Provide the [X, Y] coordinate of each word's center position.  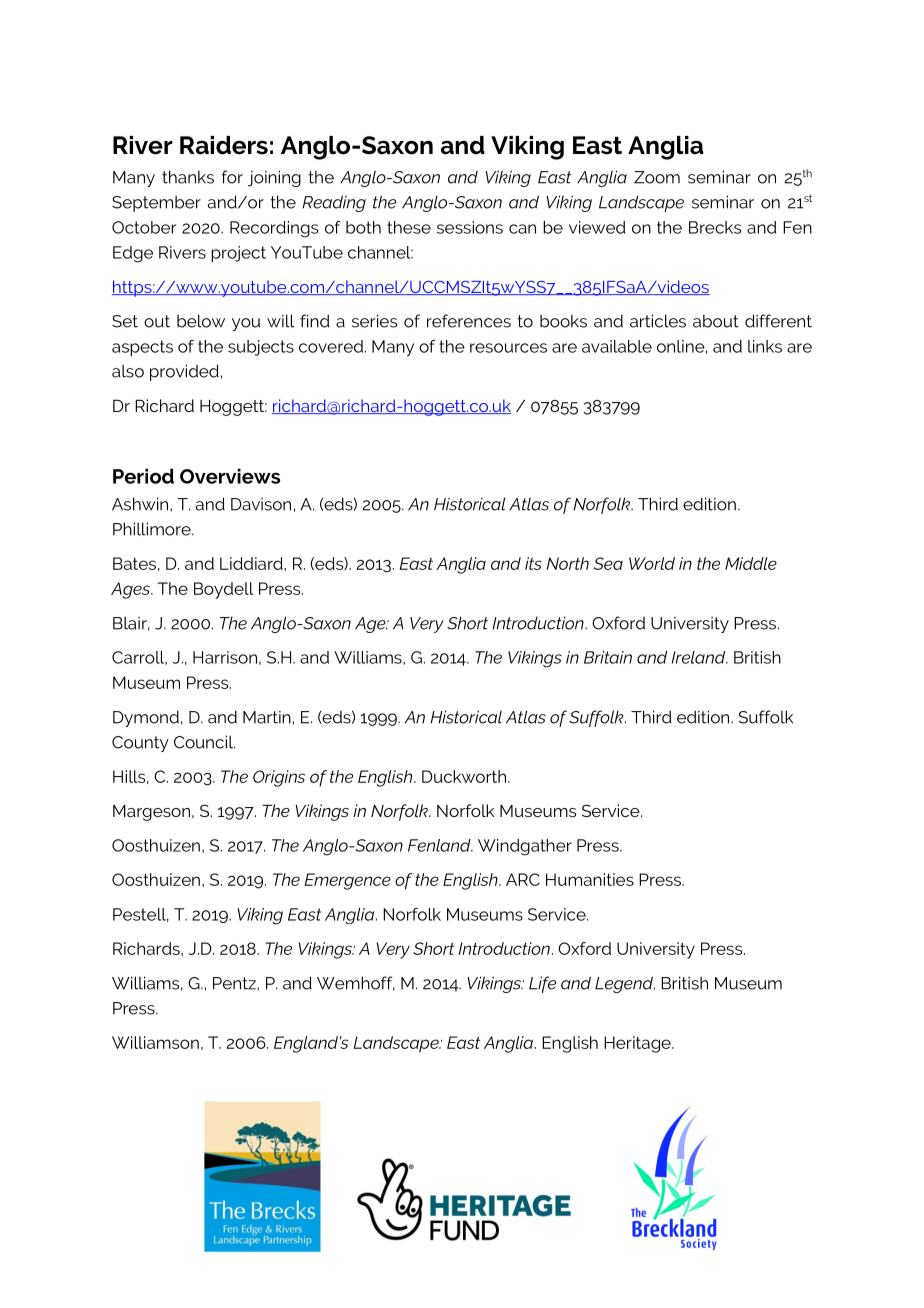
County [140, 744]
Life [542, 984]
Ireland [700, 657]
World [652, 563]
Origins [279, 778]
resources [508, 348]
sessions [470, 227]
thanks [188, 177]
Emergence [347, 881]
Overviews [230, 476]
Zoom [657, 177]
